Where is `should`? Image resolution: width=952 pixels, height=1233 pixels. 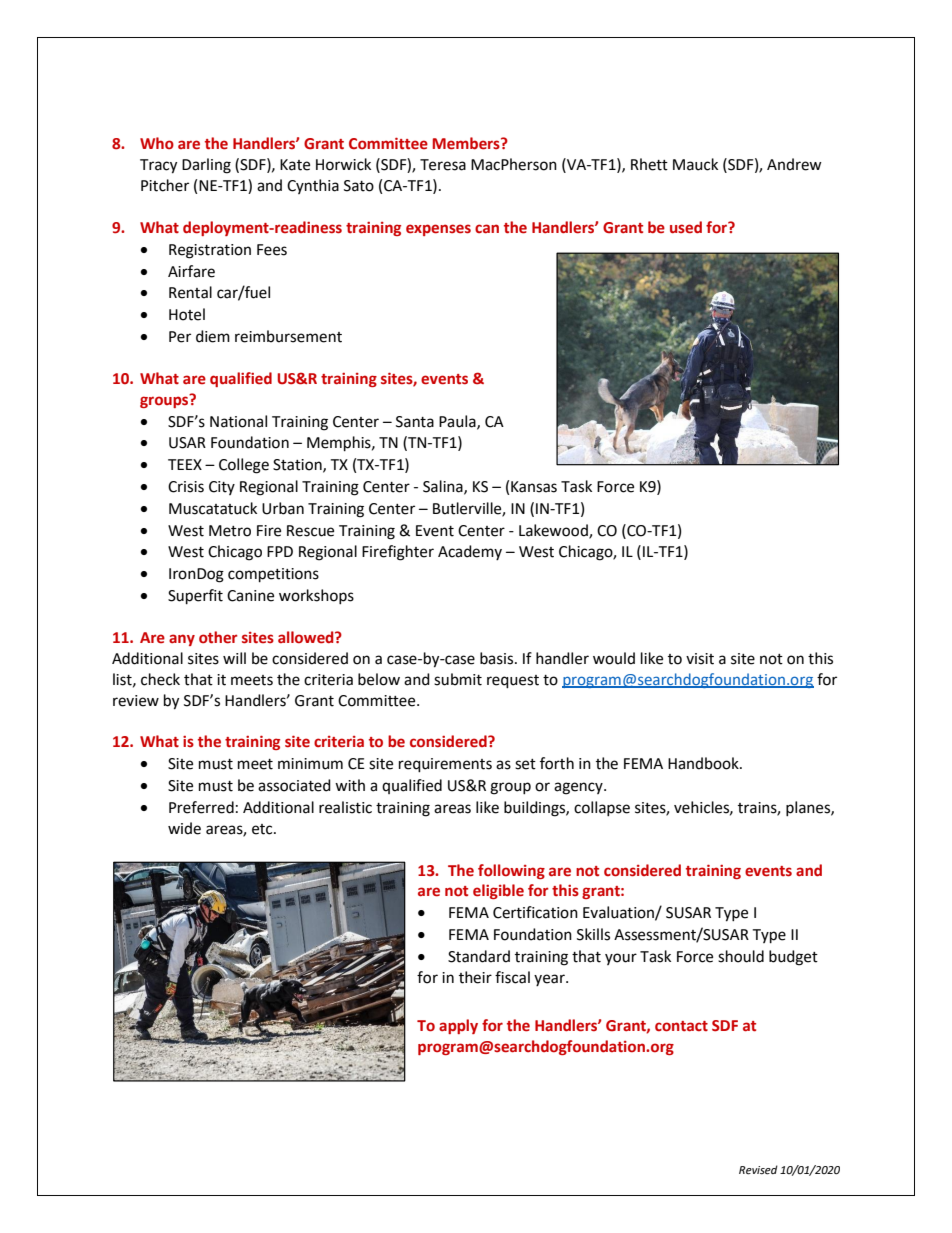
should is located at coordinates (741, 956).
